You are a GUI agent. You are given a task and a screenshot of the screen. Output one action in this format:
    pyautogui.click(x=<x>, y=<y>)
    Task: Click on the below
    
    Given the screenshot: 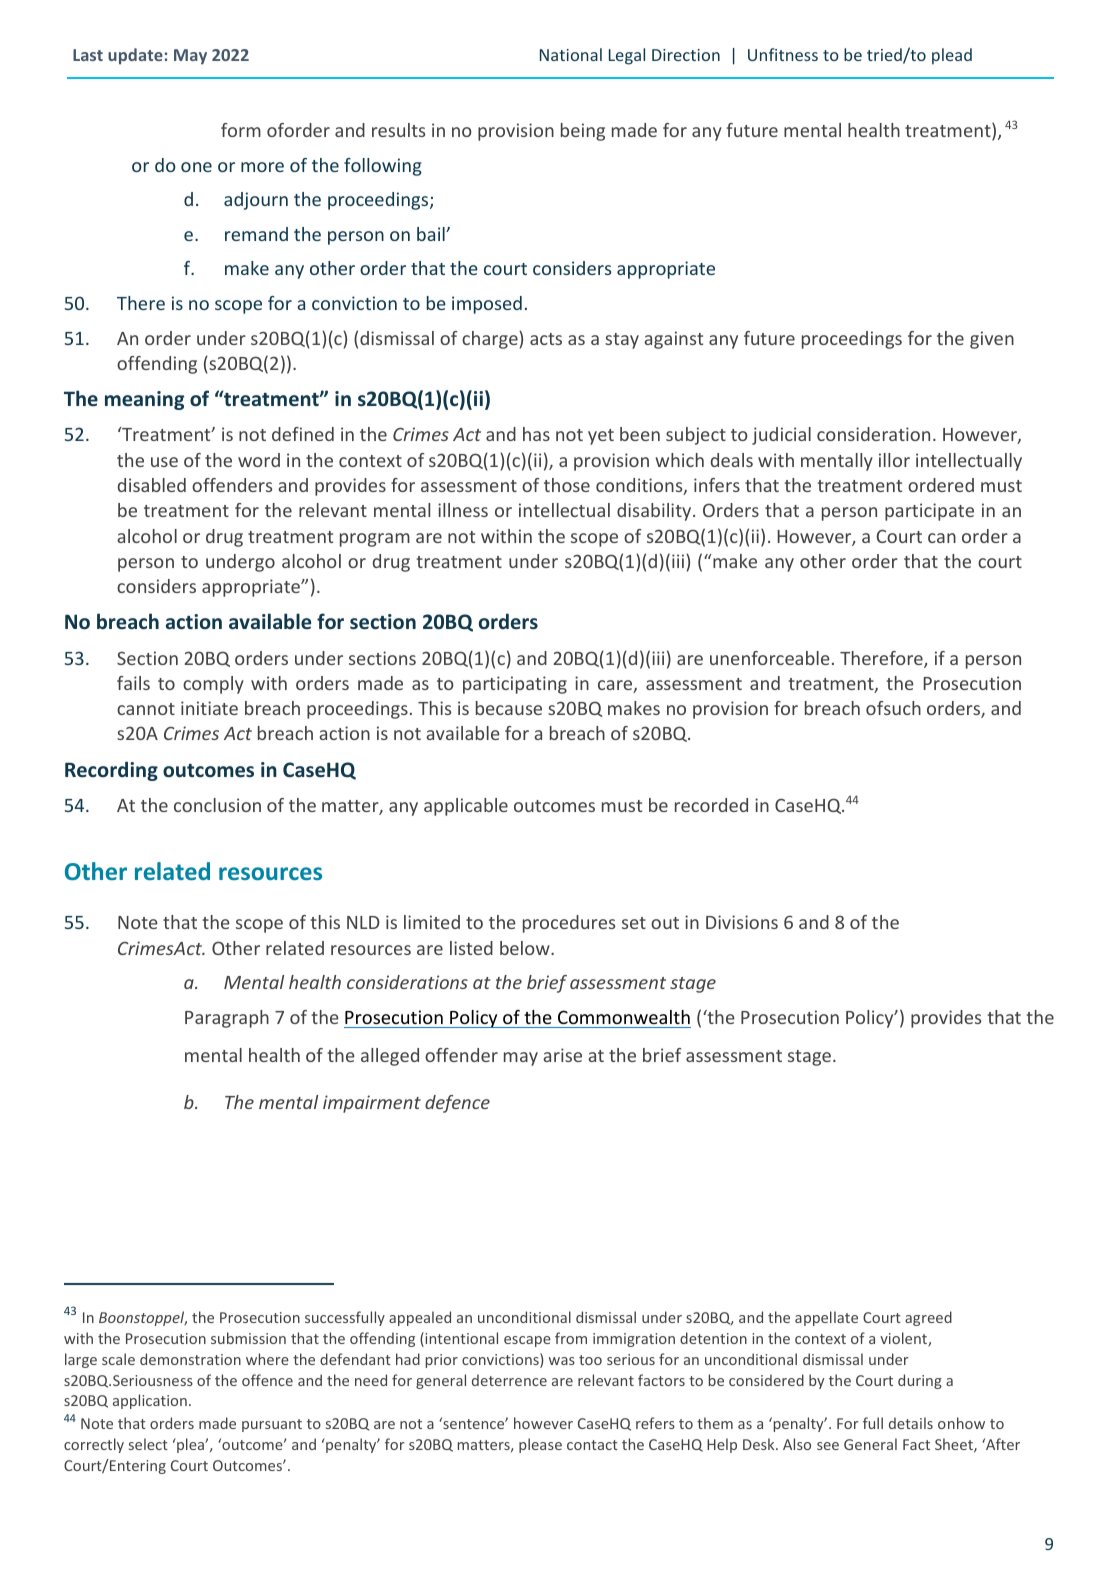 What is the action you would take?
    pyautogui.click(x=526, y=948)
